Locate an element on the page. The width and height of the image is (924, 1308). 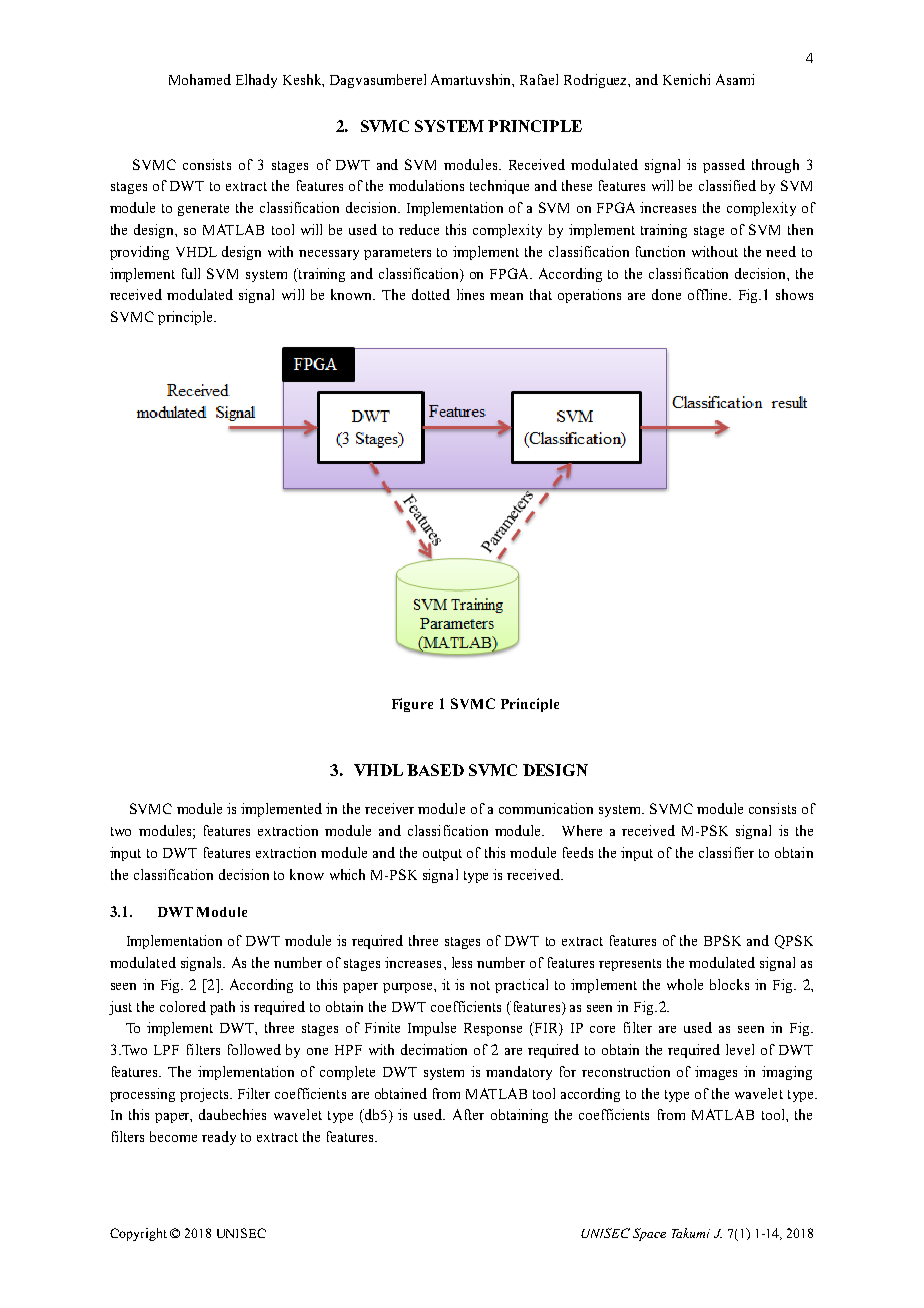
full is located at coordinates (191, 273).
